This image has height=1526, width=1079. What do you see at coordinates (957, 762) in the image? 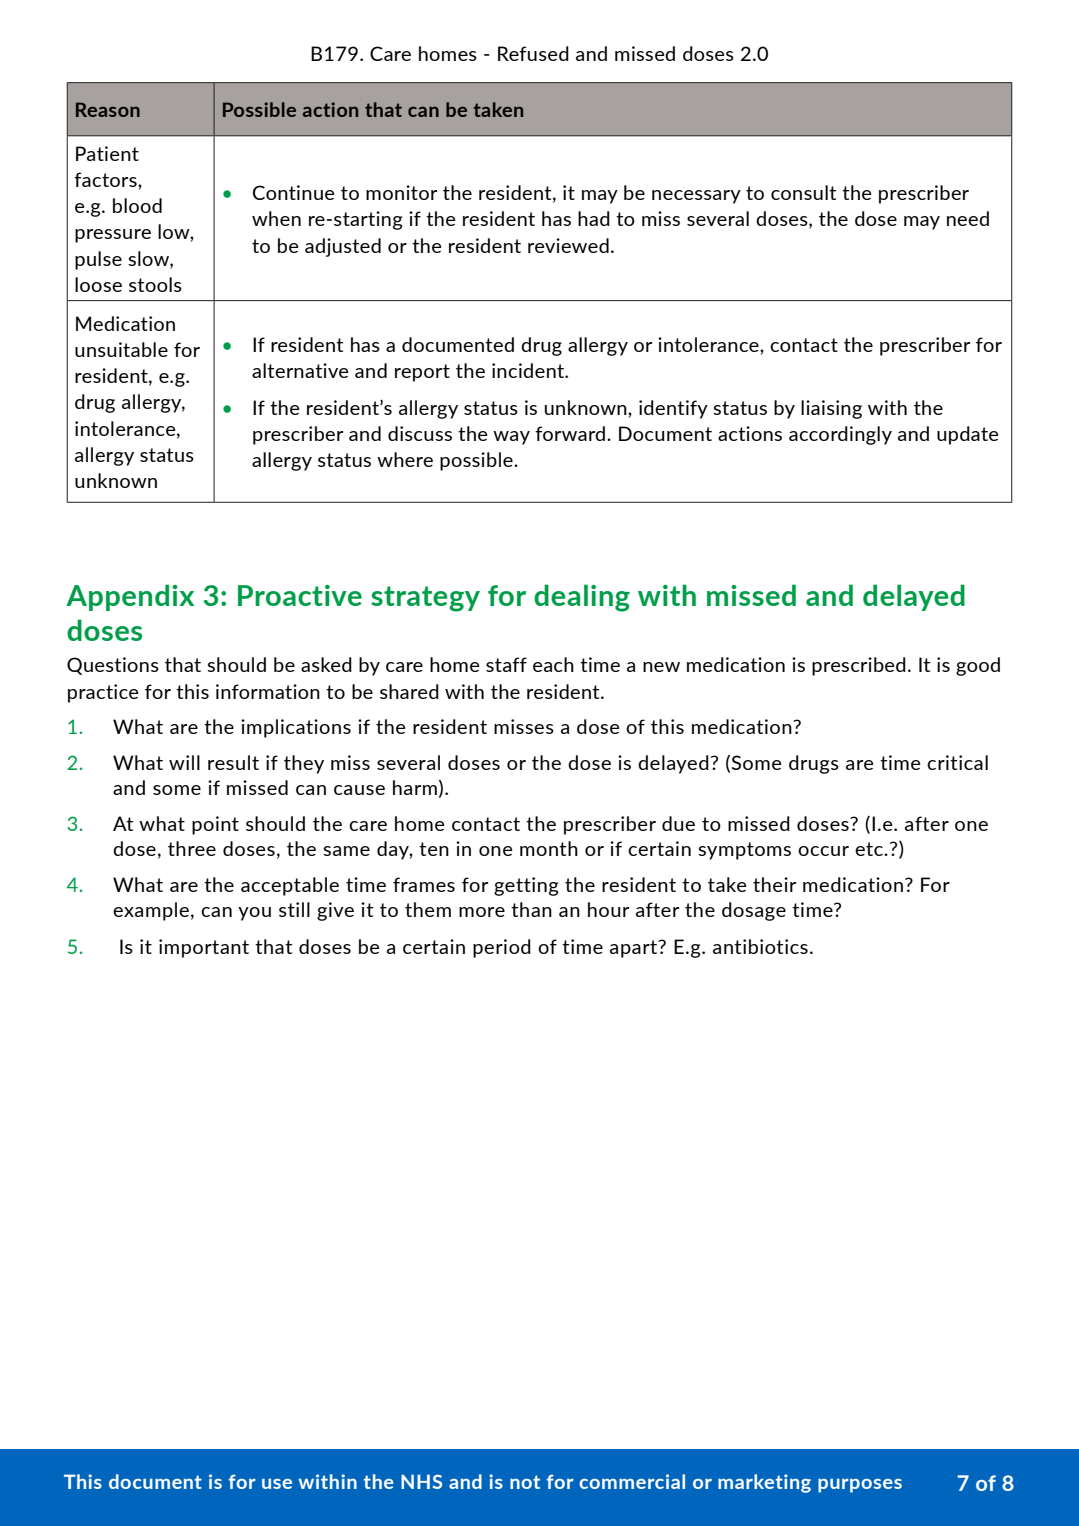
I see `critical` at bounding box center [957, 762].
